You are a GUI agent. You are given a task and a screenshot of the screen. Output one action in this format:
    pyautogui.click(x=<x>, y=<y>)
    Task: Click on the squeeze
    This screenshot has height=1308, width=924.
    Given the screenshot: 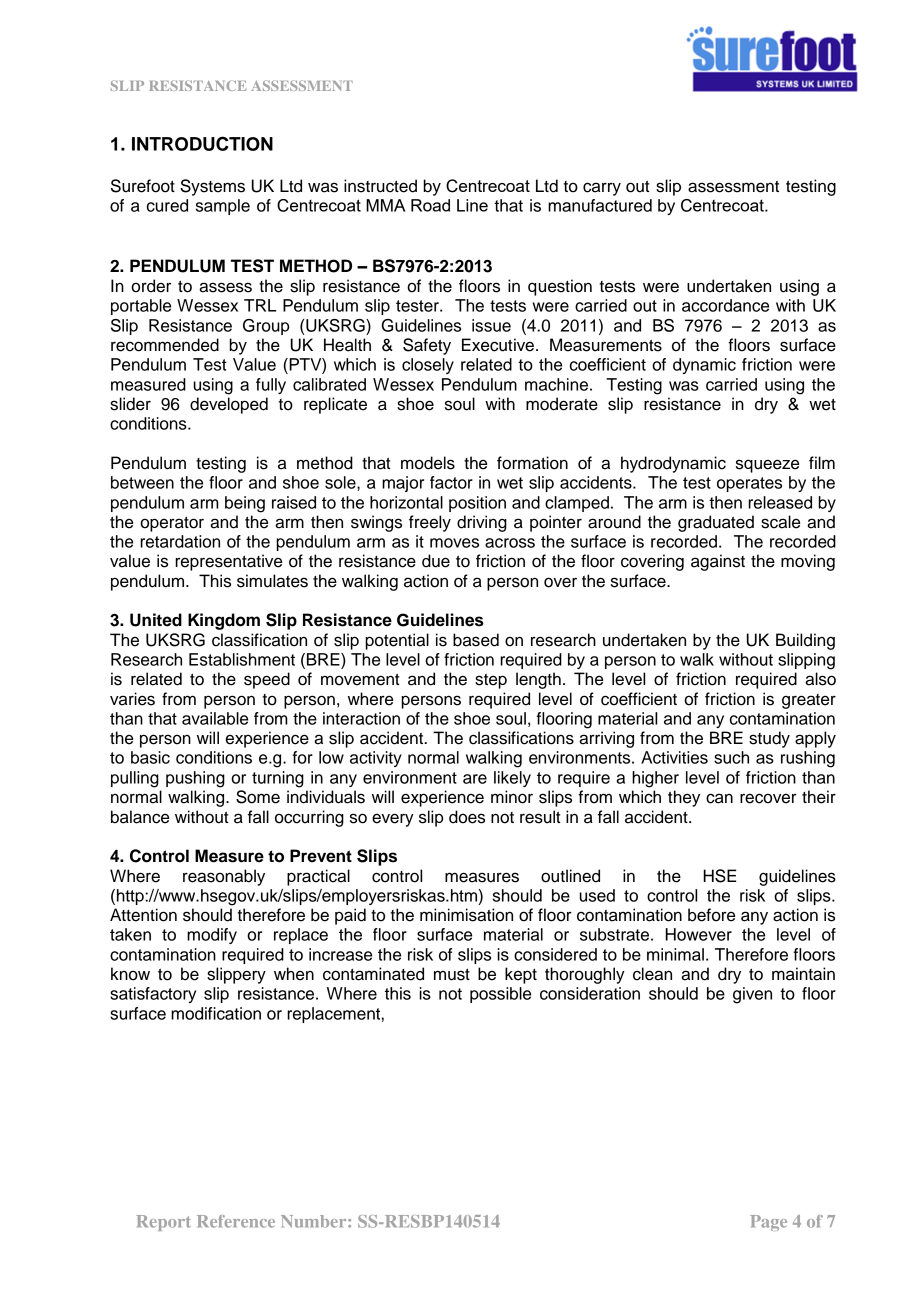 What is the action you would take?
    pyautogui.click(x=767, y=466)
